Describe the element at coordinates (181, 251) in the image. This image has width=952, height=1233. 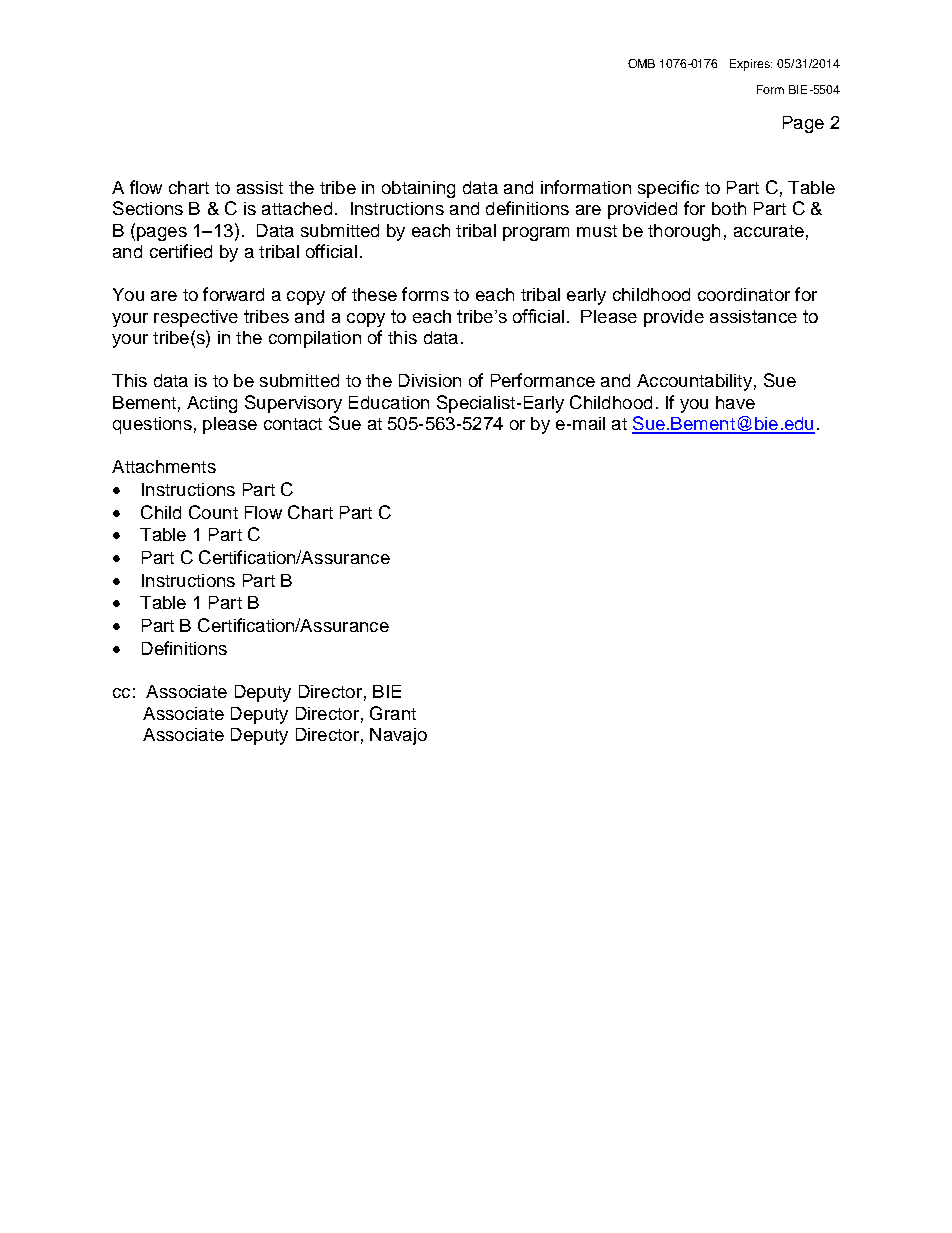
I see `certified` at that location.
